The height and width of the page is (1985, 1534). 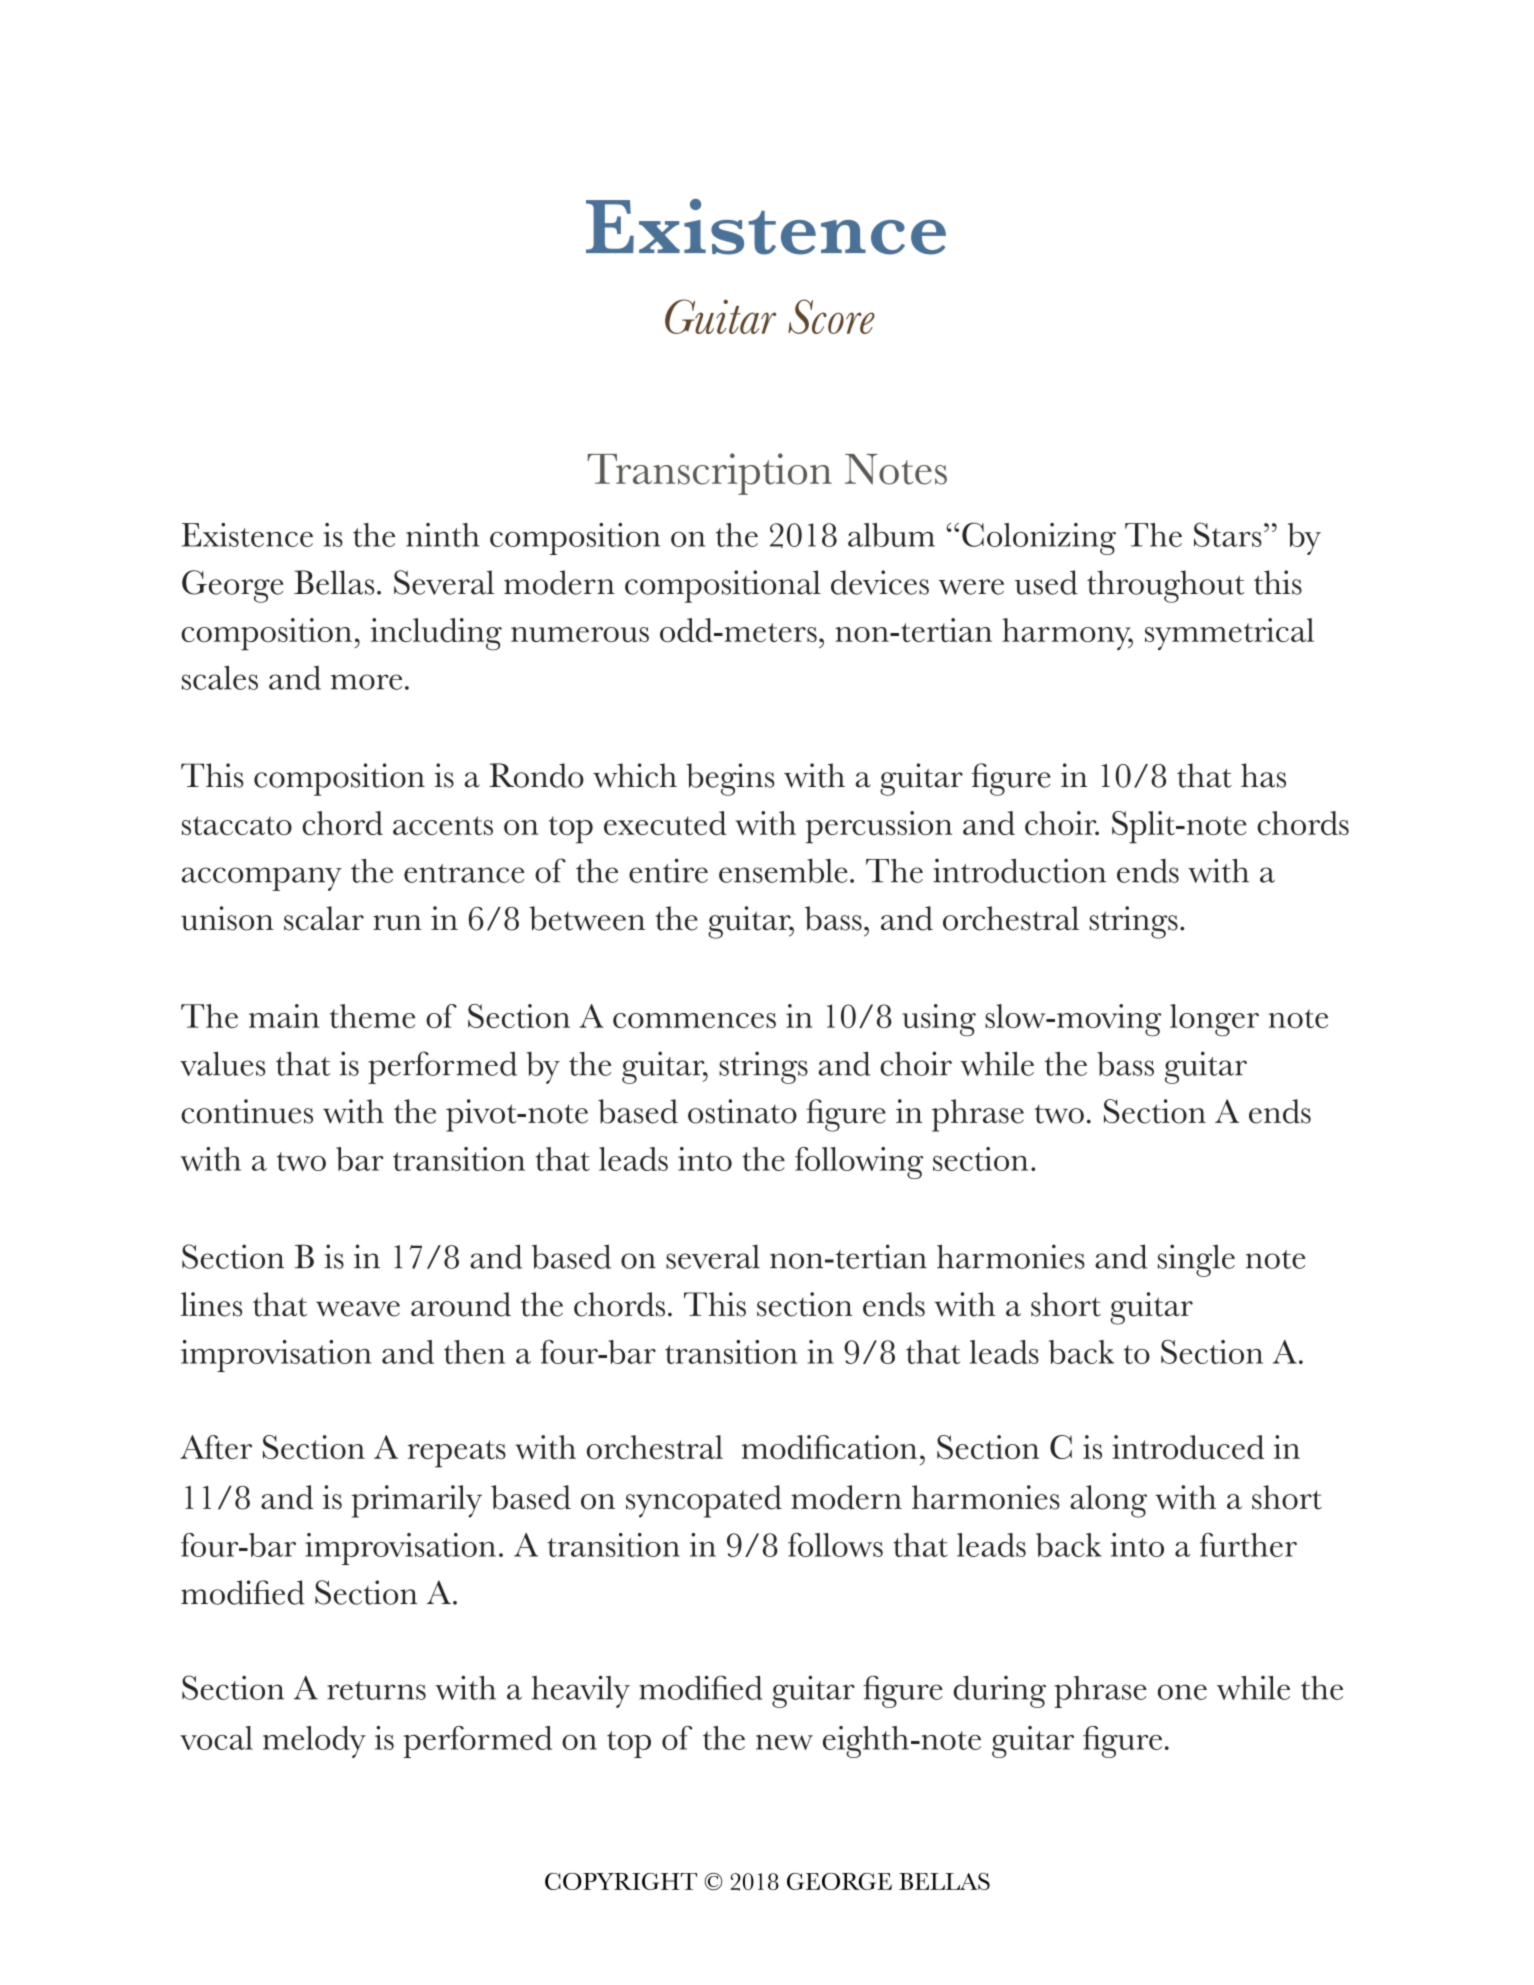 I want to click on new, so click(x=784, y=1742).
